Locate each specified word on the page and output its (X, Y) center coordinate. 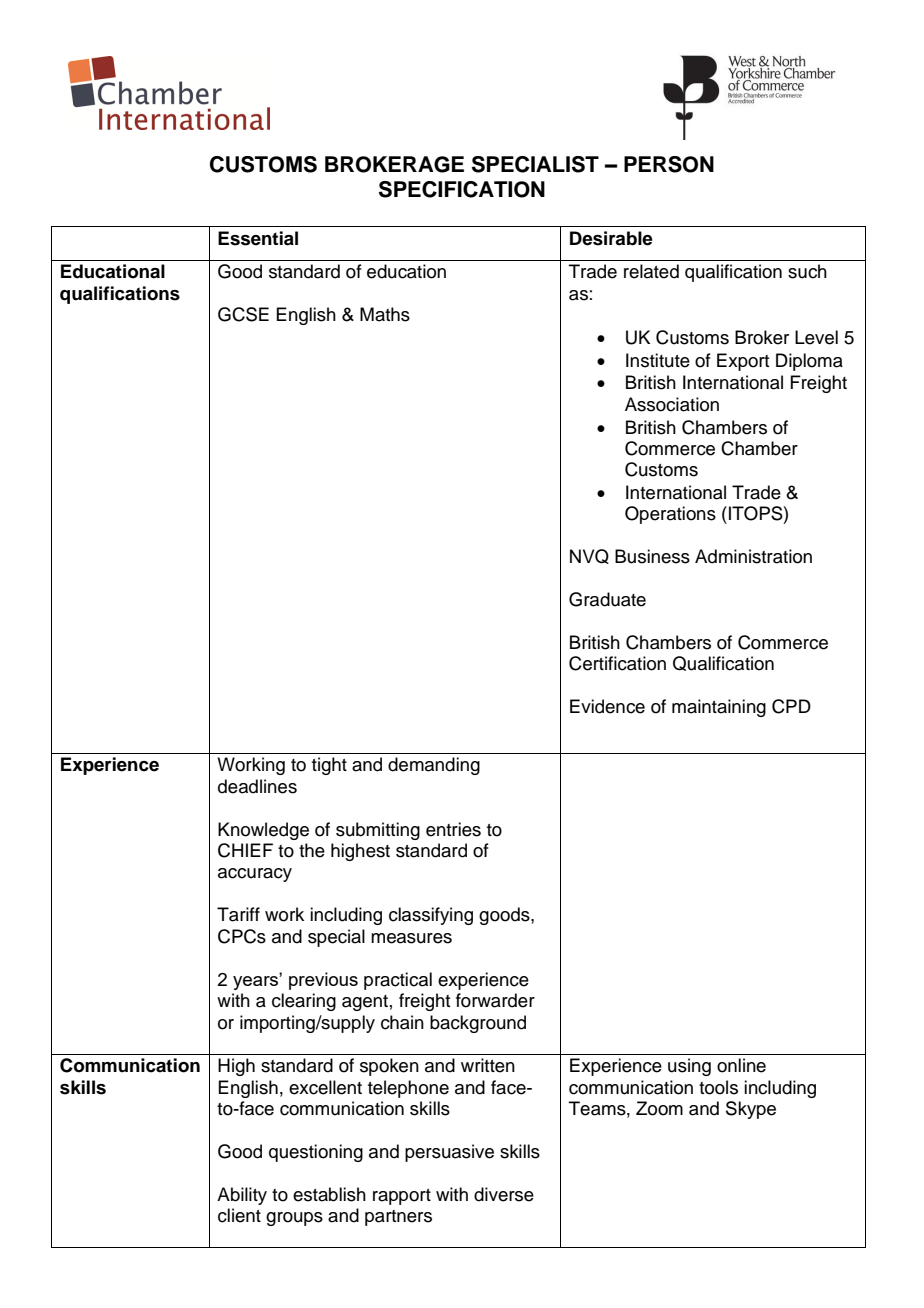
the (312, 850)
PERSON (669, 164)
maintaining (719, 708)
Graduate (607, 599)
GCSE (243, 314)
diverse (504, 1194)
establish (329, 1194)
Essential (258, 238)
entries (453, 829)
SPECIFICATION (462, 189)
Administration (753, 556)
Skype (751, 1110)
